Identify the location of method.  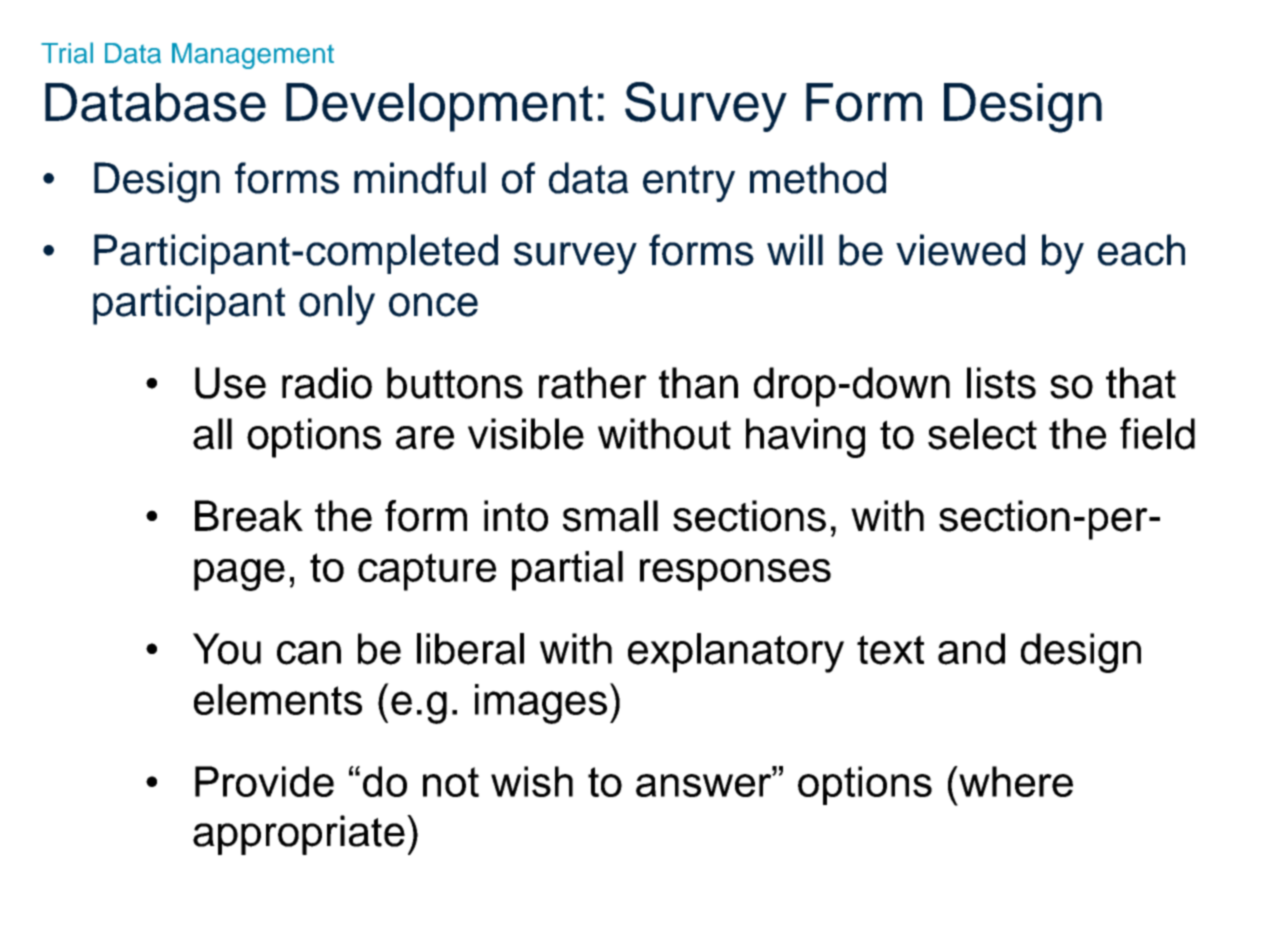
(818, 178).
